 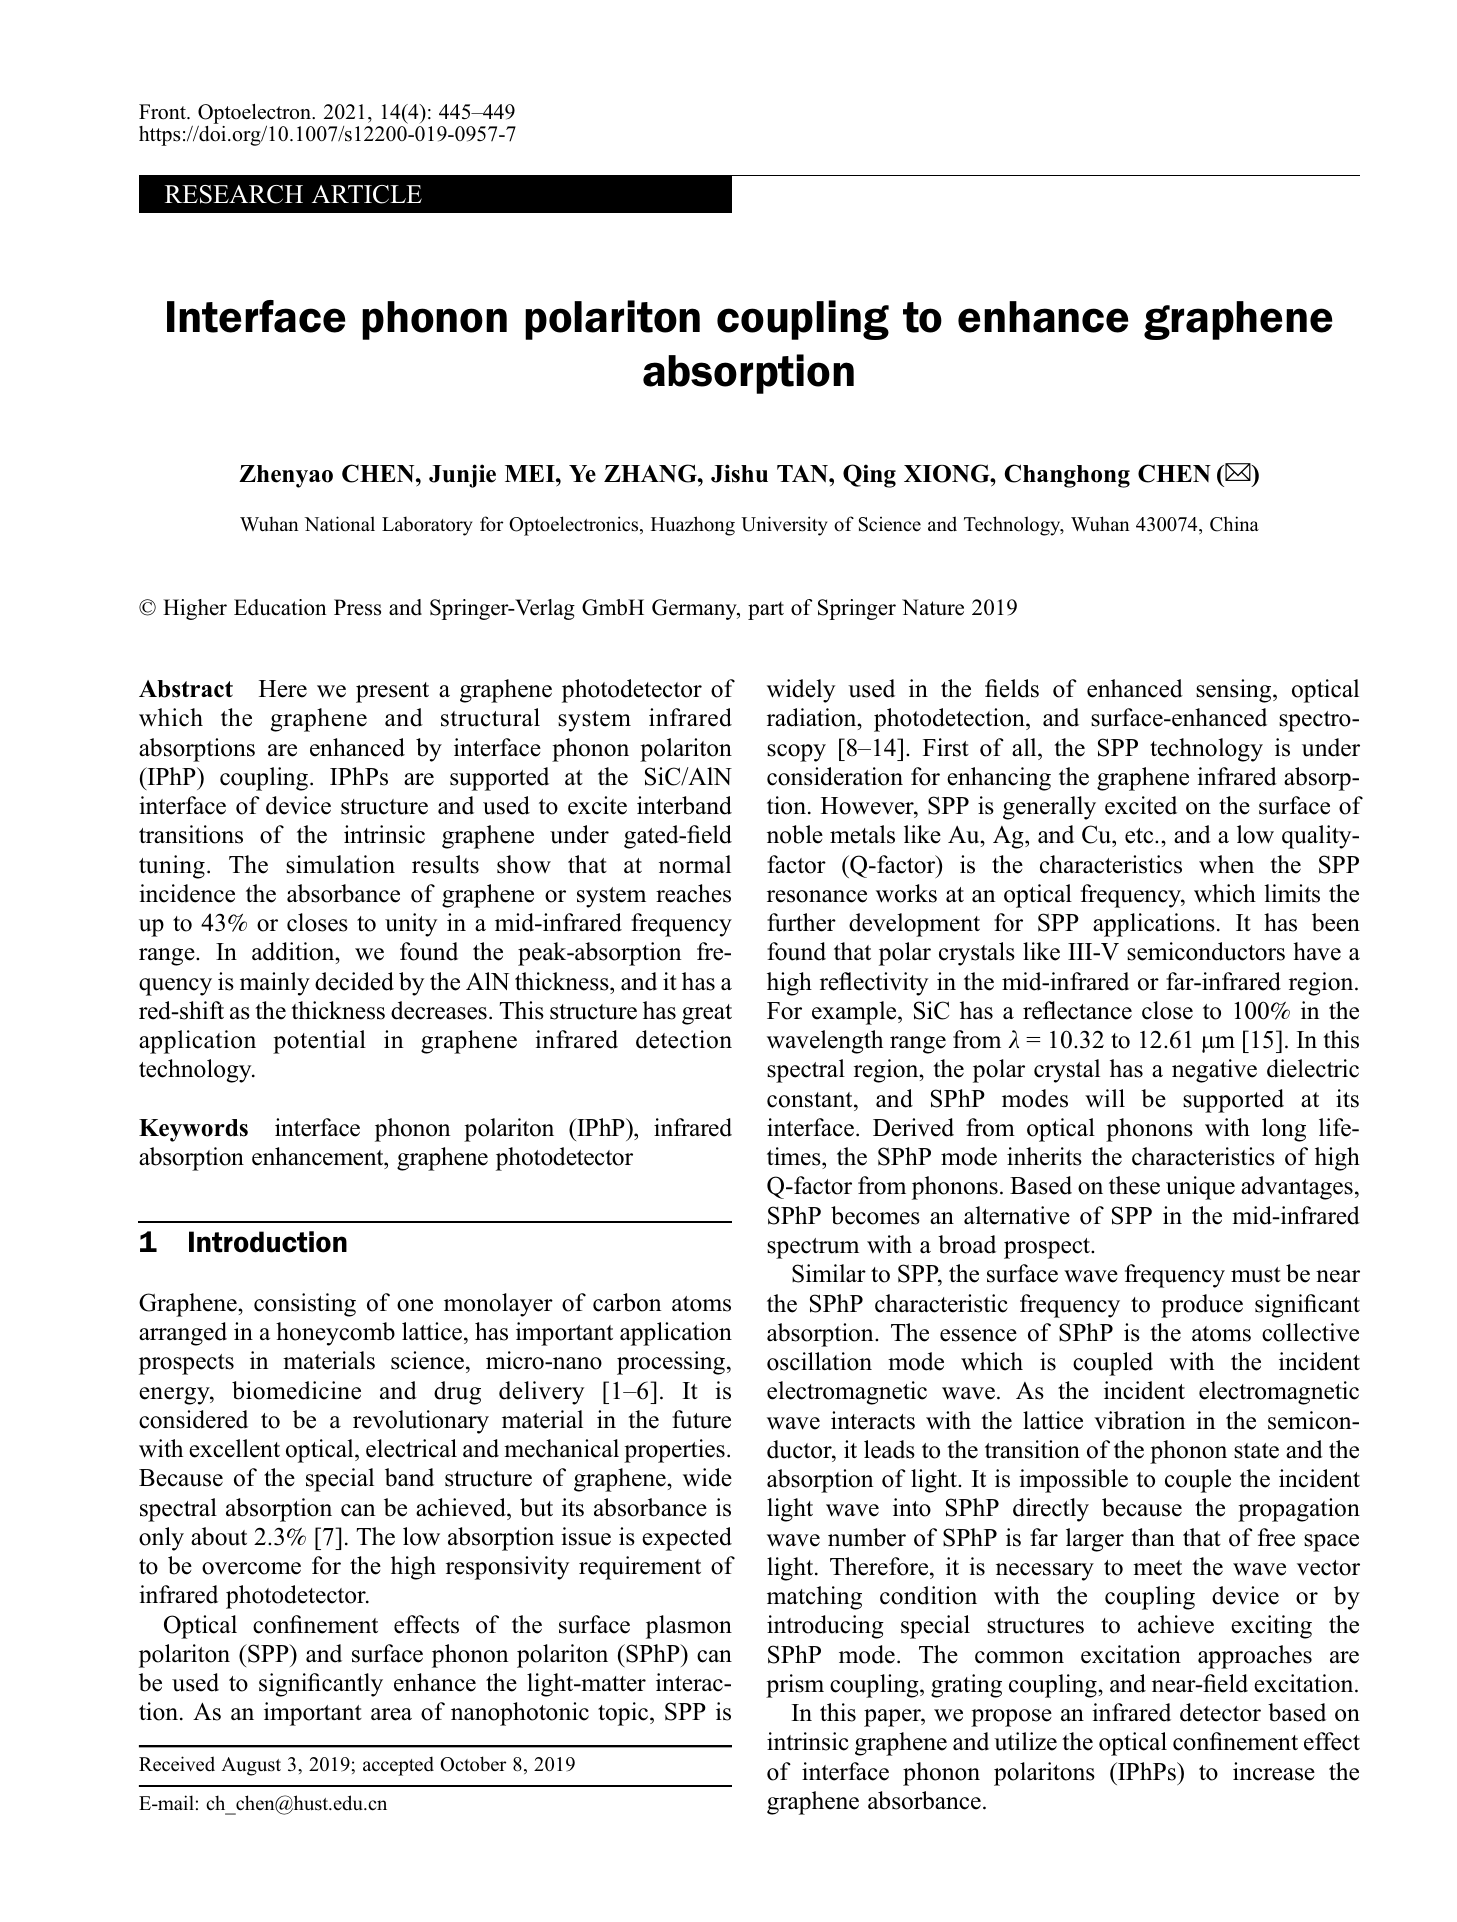 What do you see at coordinates (784, 526) in the page?
I see `University` at bounding box center [784, 526].
